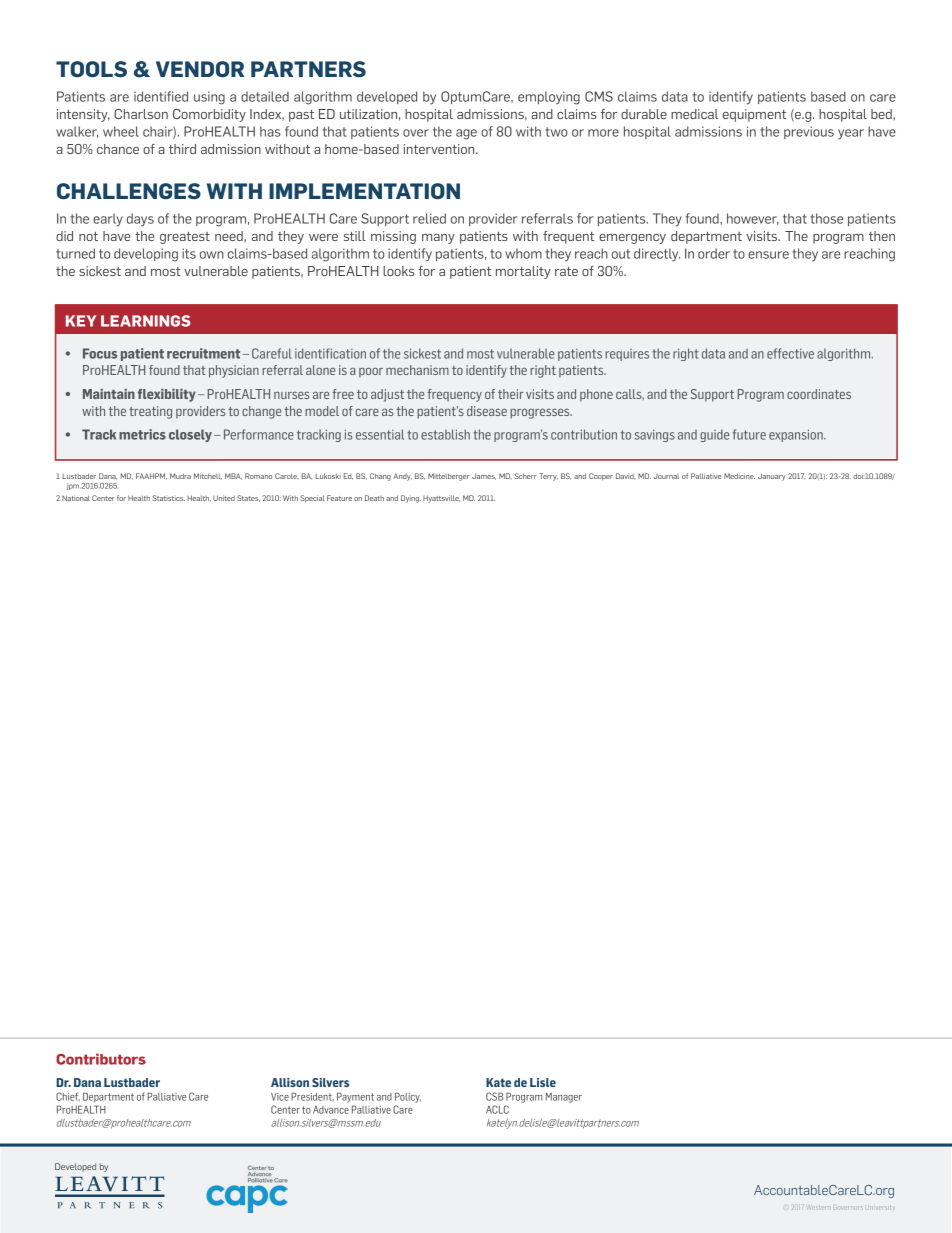  I want to click on Contributors, so click(101, 1059).
